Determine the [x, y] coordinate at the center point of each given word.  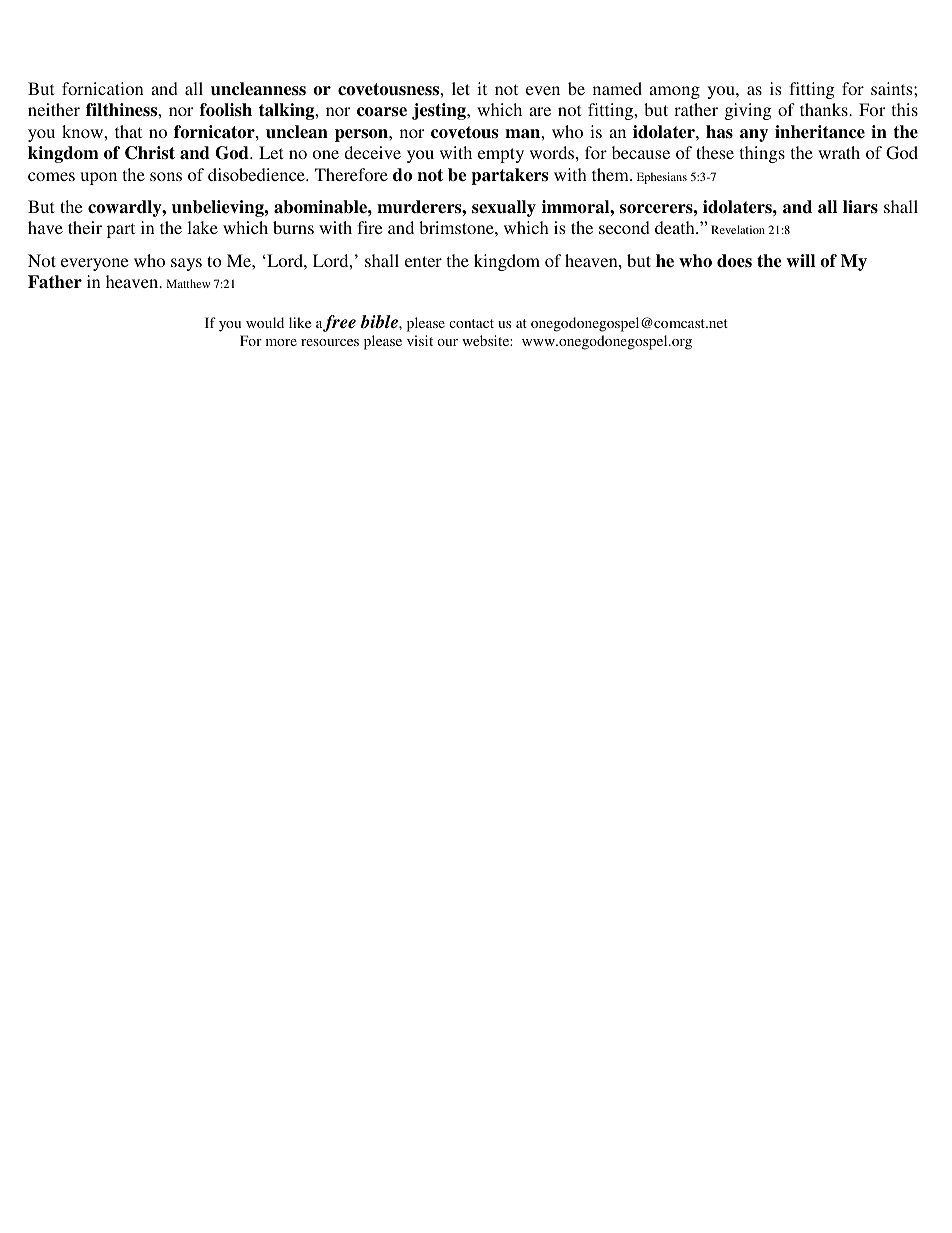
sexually [504, 208]
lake [202, 227]
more [281, 342]
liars [860, 207]
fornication [103, 88]
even [543, 90]
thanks [825, 109]
